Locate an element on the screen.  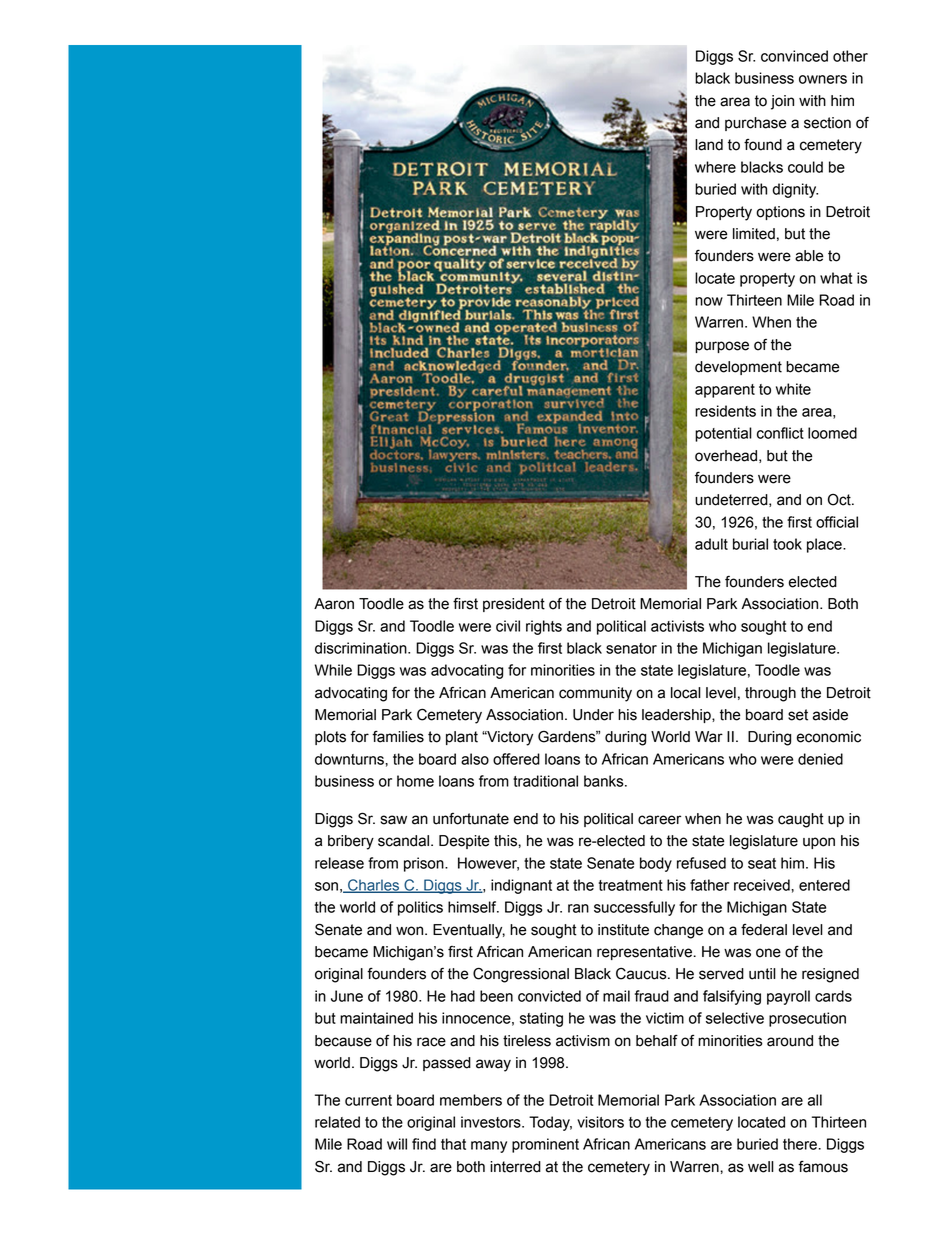
will is located at coordinates (397, 1144).
